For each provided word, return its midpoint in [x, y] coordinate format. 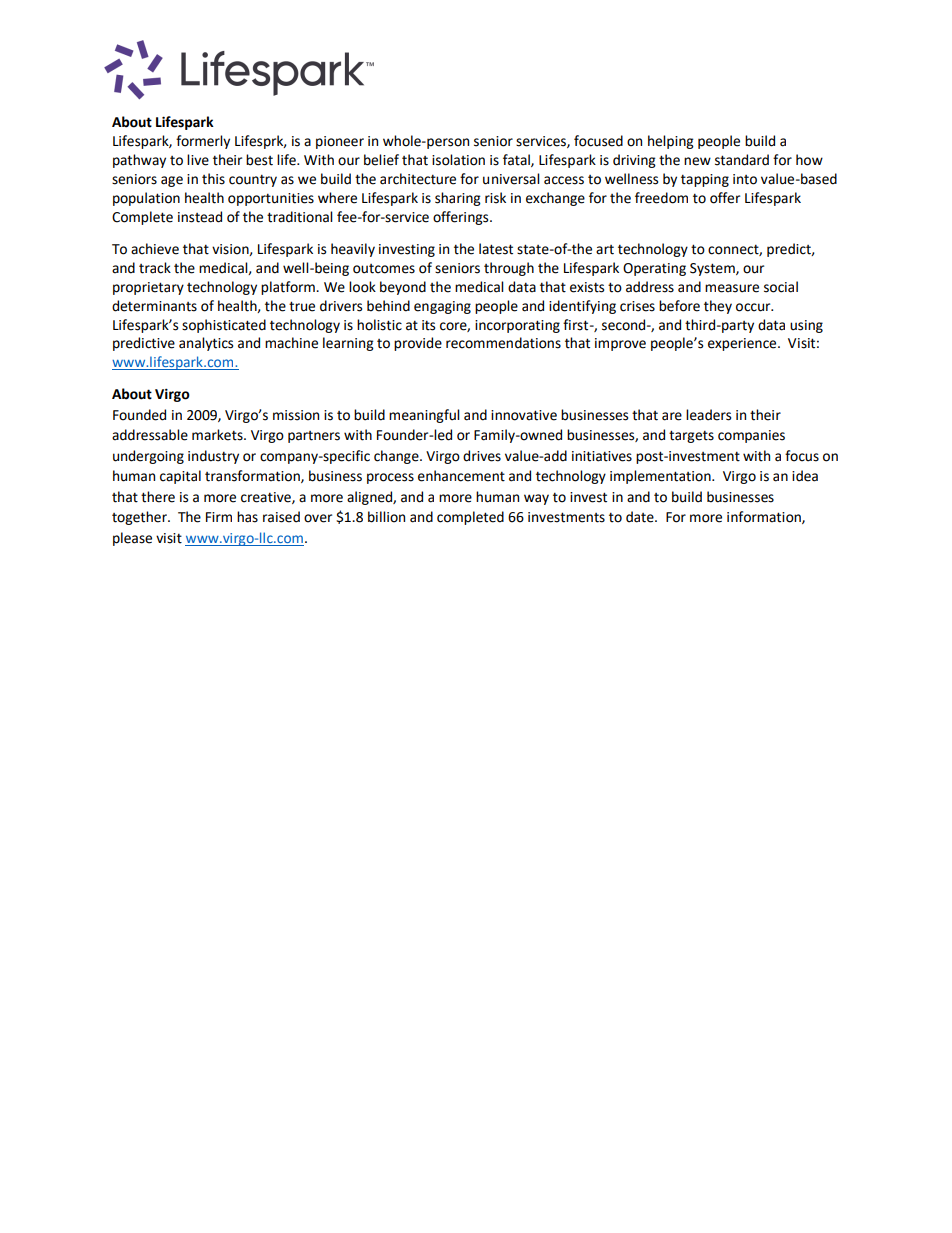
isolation [458, 160]
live [198, 160]
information [765, 517]
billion [386, 517]
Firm [219, 517]
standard [742, 160]
